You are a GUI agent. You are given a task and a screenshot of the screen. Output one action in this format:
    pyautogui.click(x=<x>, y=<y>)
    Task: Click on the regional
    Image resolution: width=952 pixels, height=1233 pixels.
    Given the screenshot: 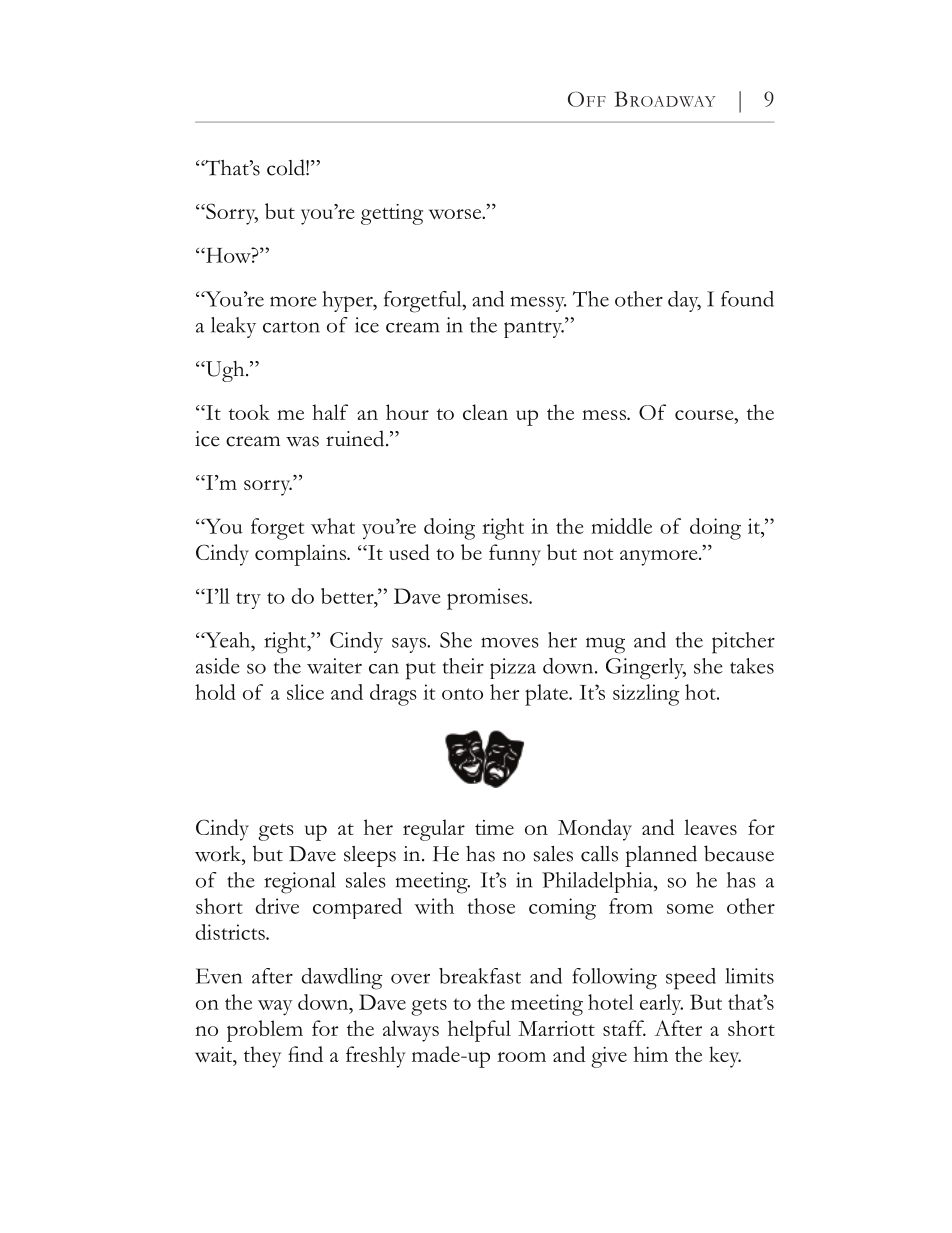 What is the action you would take?
    pyautogui.click(x=299, y=883)
